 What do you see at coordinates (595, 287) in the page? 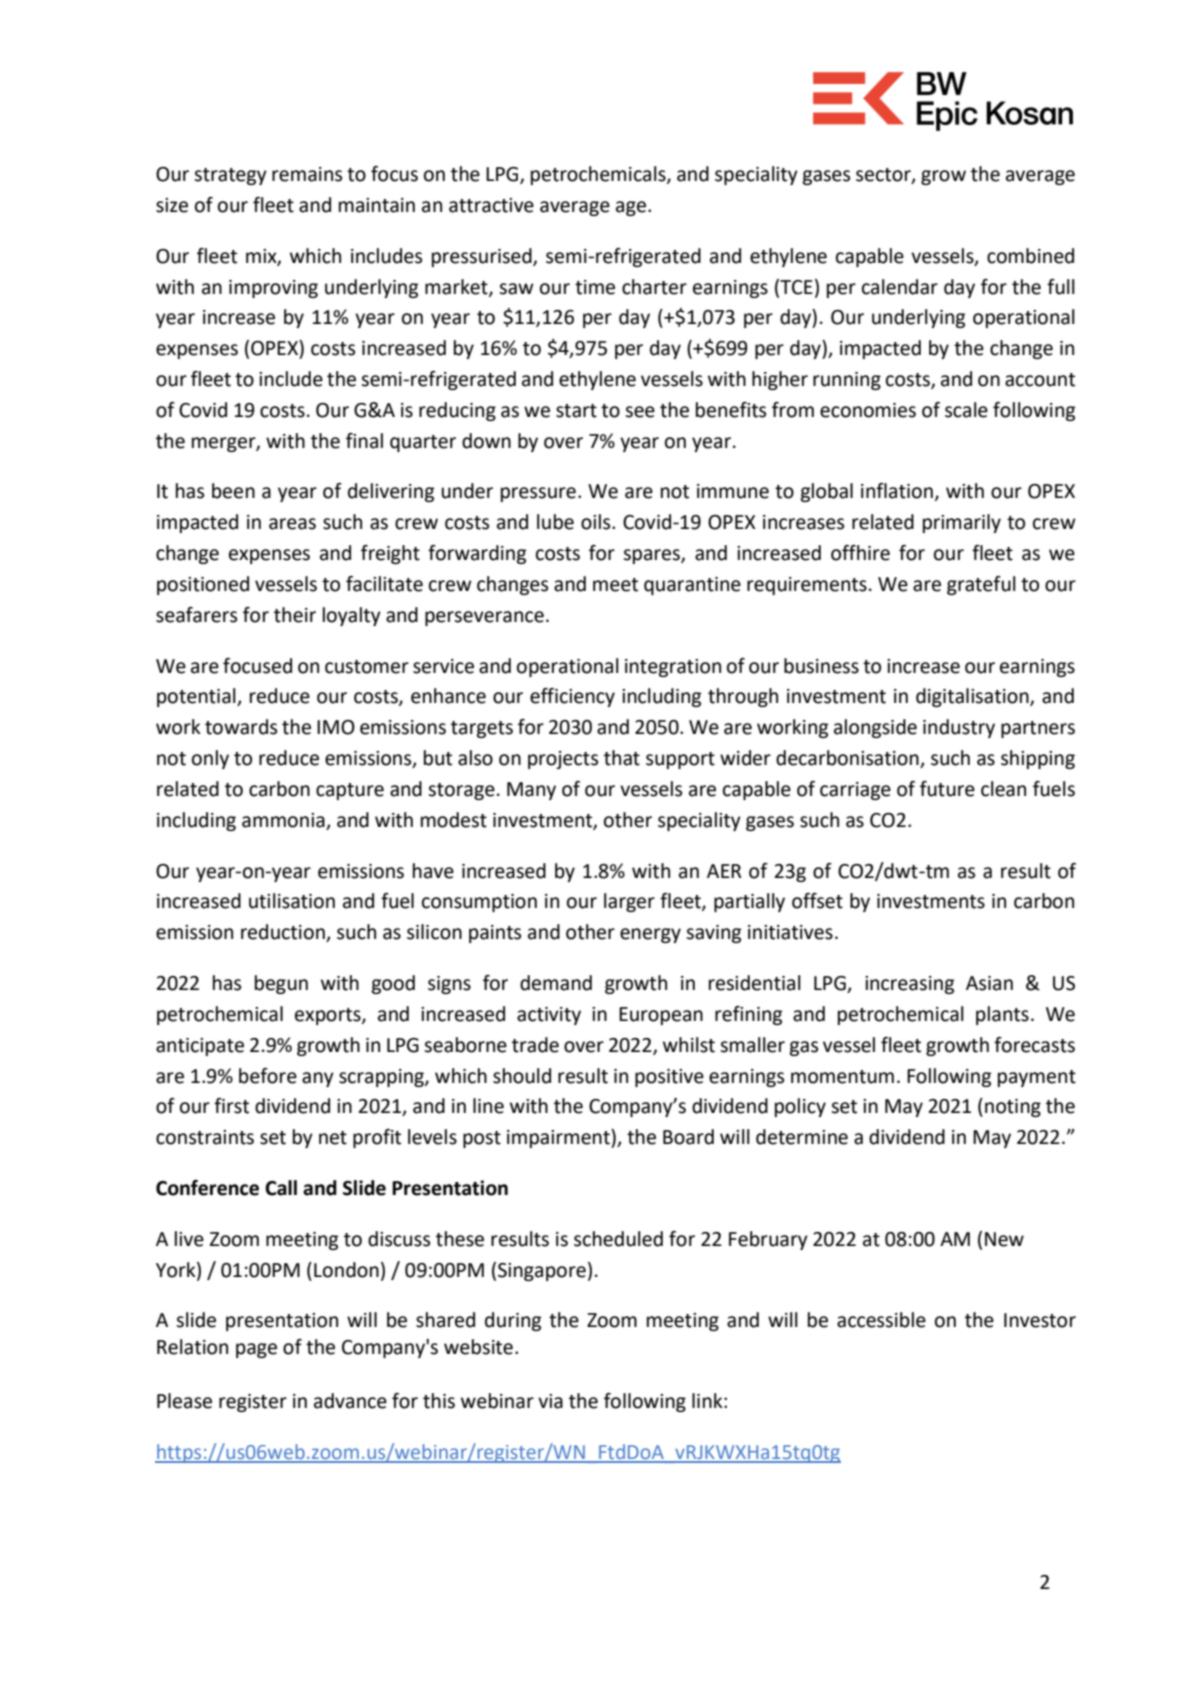
I see `time` at bounding box center [595, 287].
